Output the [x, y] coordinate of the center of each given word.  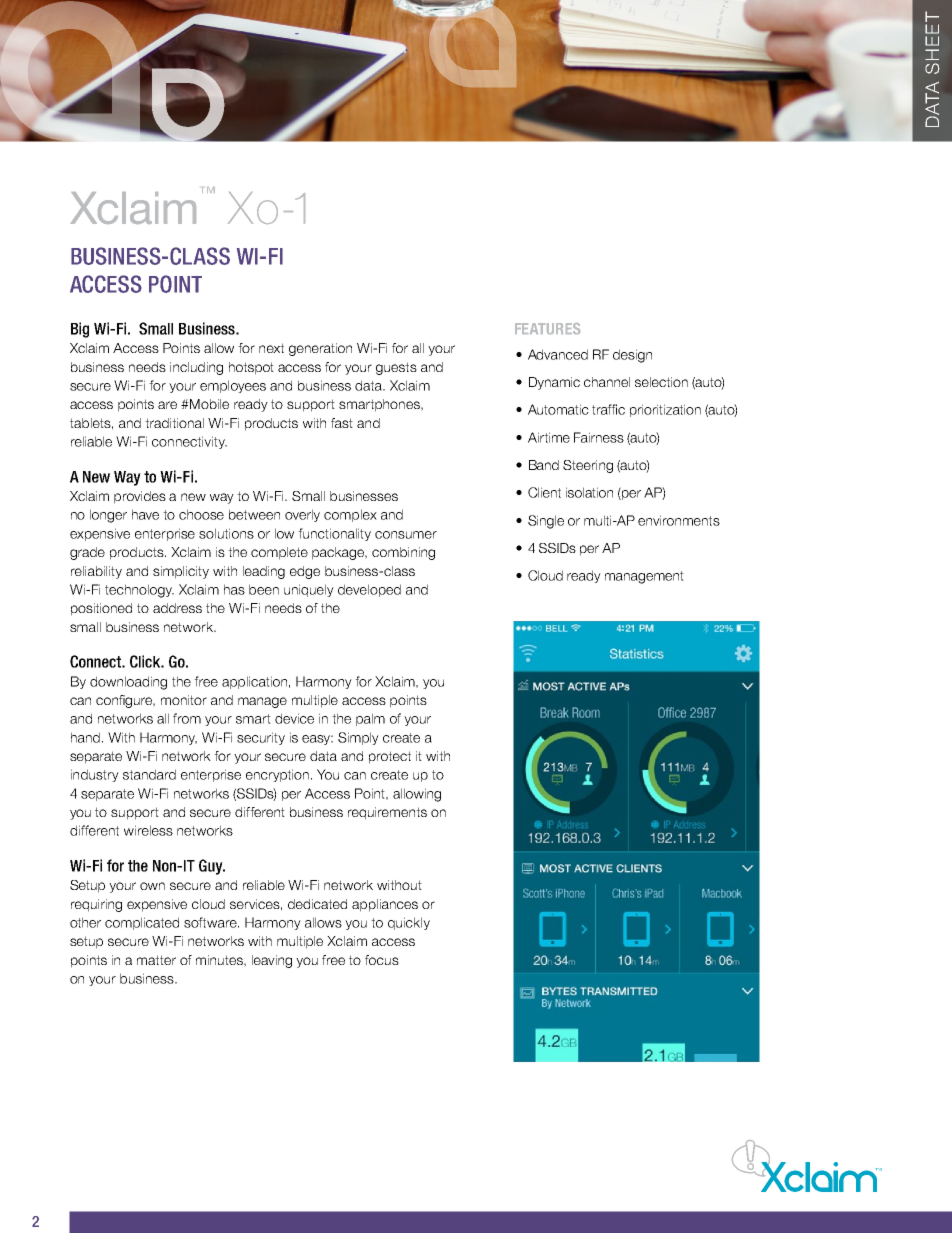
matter [156, 960]
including [196, 368]
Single [546, 522]
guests [396, 368]
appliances [385, 905]
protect [390, 757]
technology [139, 591]
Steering [588, 466]
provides [140, 497]
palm [370, 719]
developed [369, 590]
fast [342, 423]
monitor [184, 700]
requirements [387, 813]
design [632, 356]
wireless [148, 830]
